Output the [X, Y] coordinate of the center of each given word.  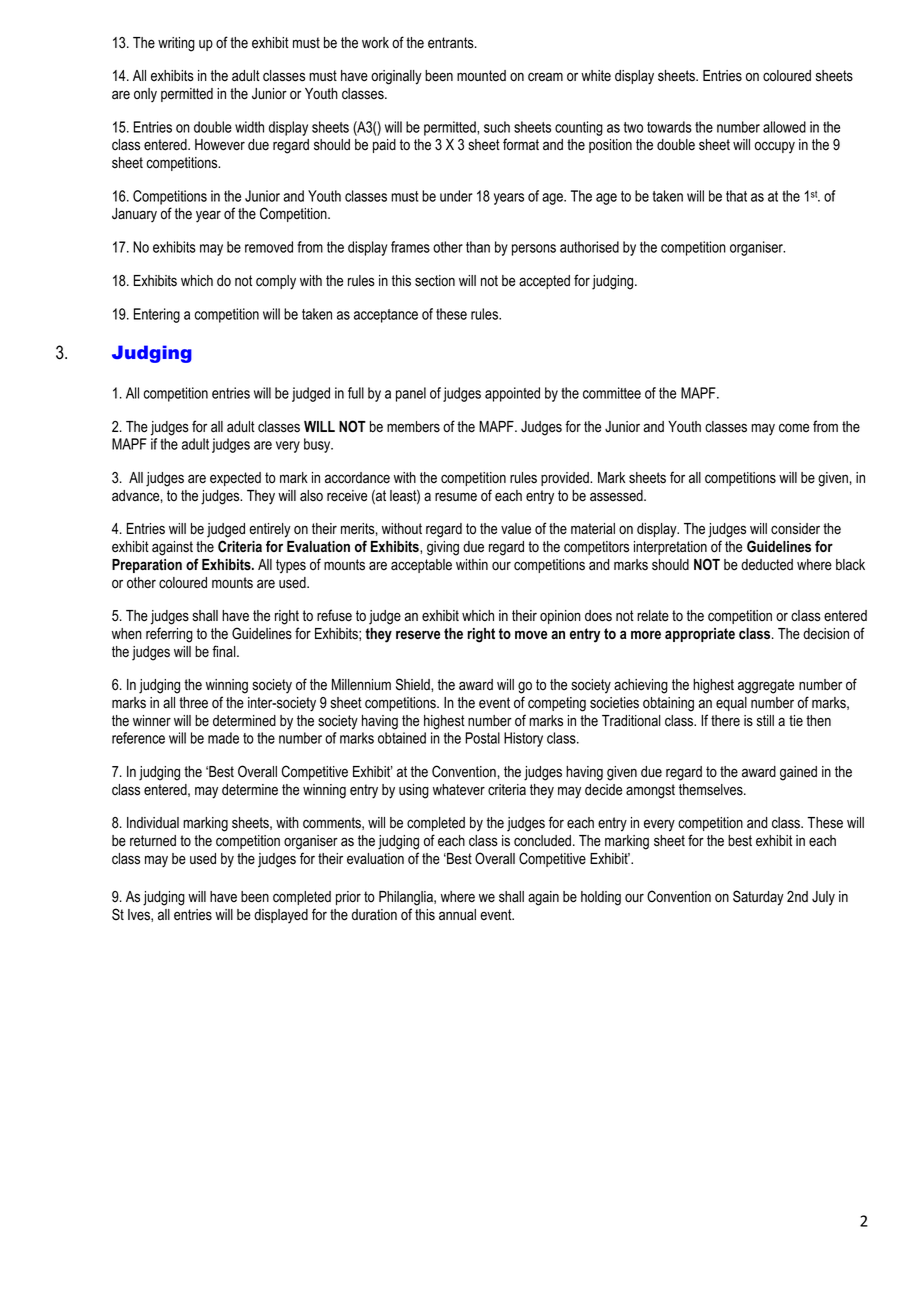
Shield [414, 684]
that [736, 196]
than [478, 247]
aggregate [766, 686]
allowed [784, 127]
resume [456, 497]
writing [176, 44]
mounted [481, 76]
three [193, 702]
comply [276, 282]
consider [795, 529]
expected [235, 479]
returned [153, 841]
